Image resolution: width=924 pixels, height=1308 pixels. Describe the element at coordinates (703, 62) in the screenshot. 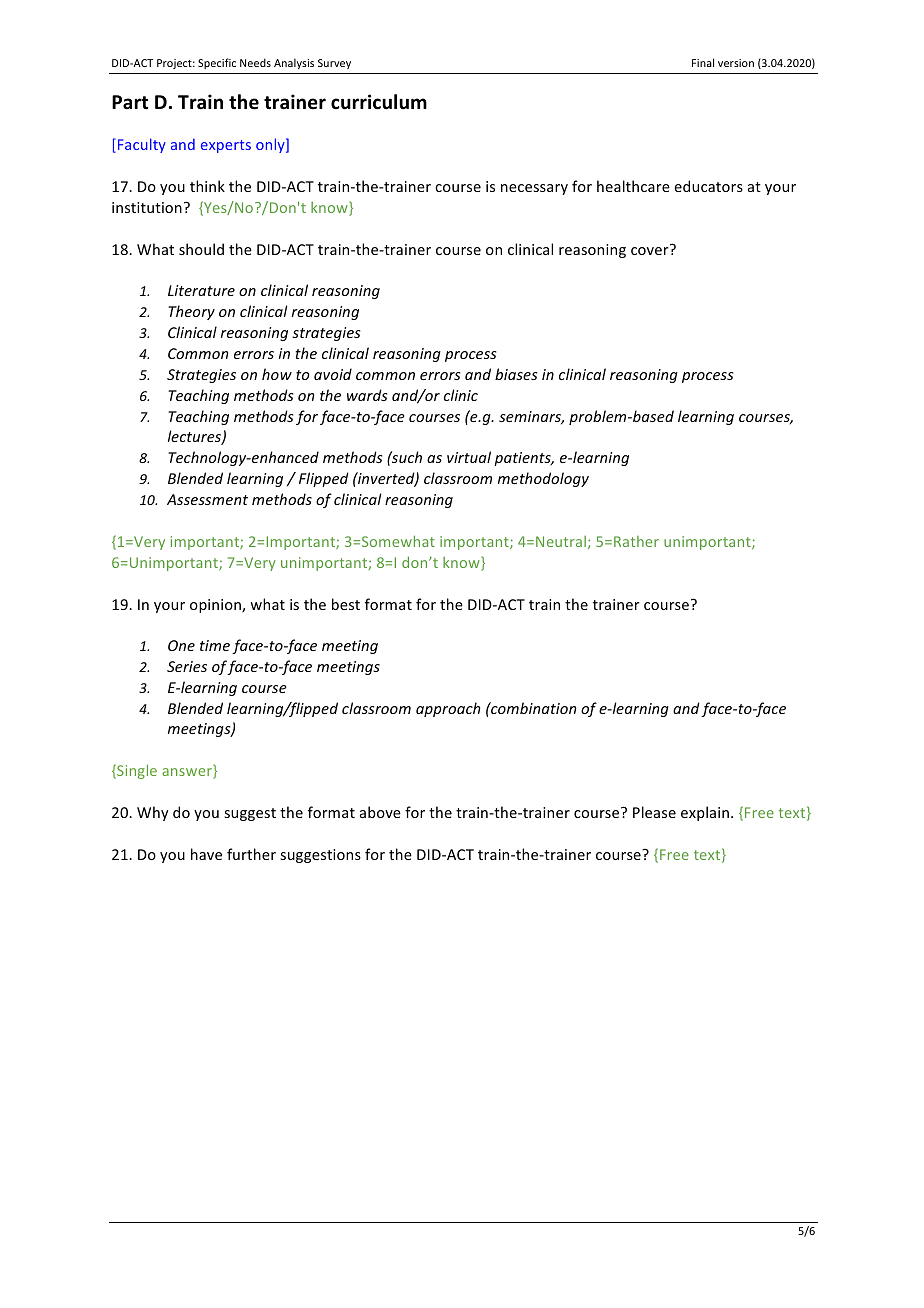

I see `Final` at that location.
